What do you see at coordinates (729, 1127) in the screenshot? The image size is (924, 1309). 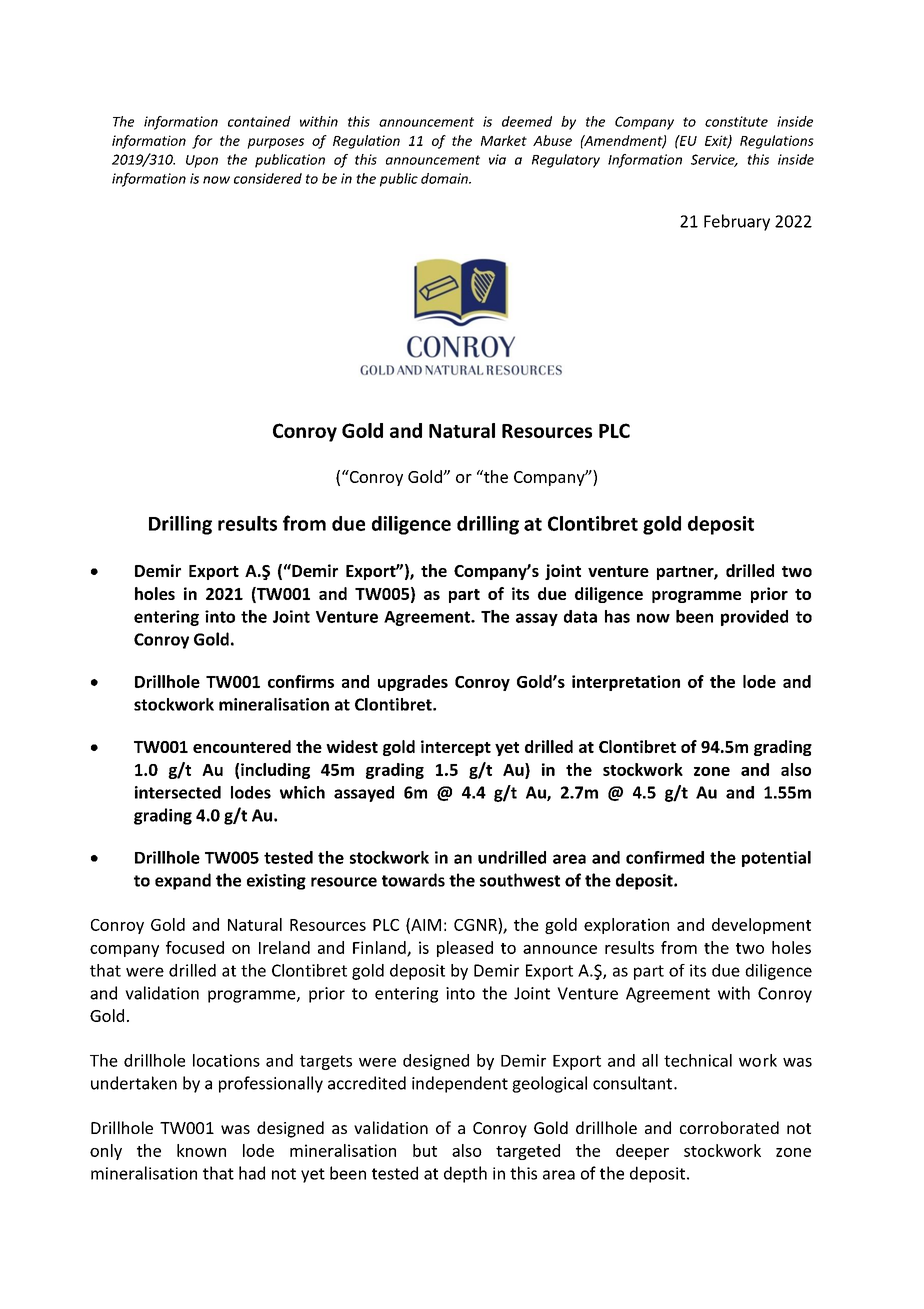 I see `corroborated` at bounding box center [729, 1127].
